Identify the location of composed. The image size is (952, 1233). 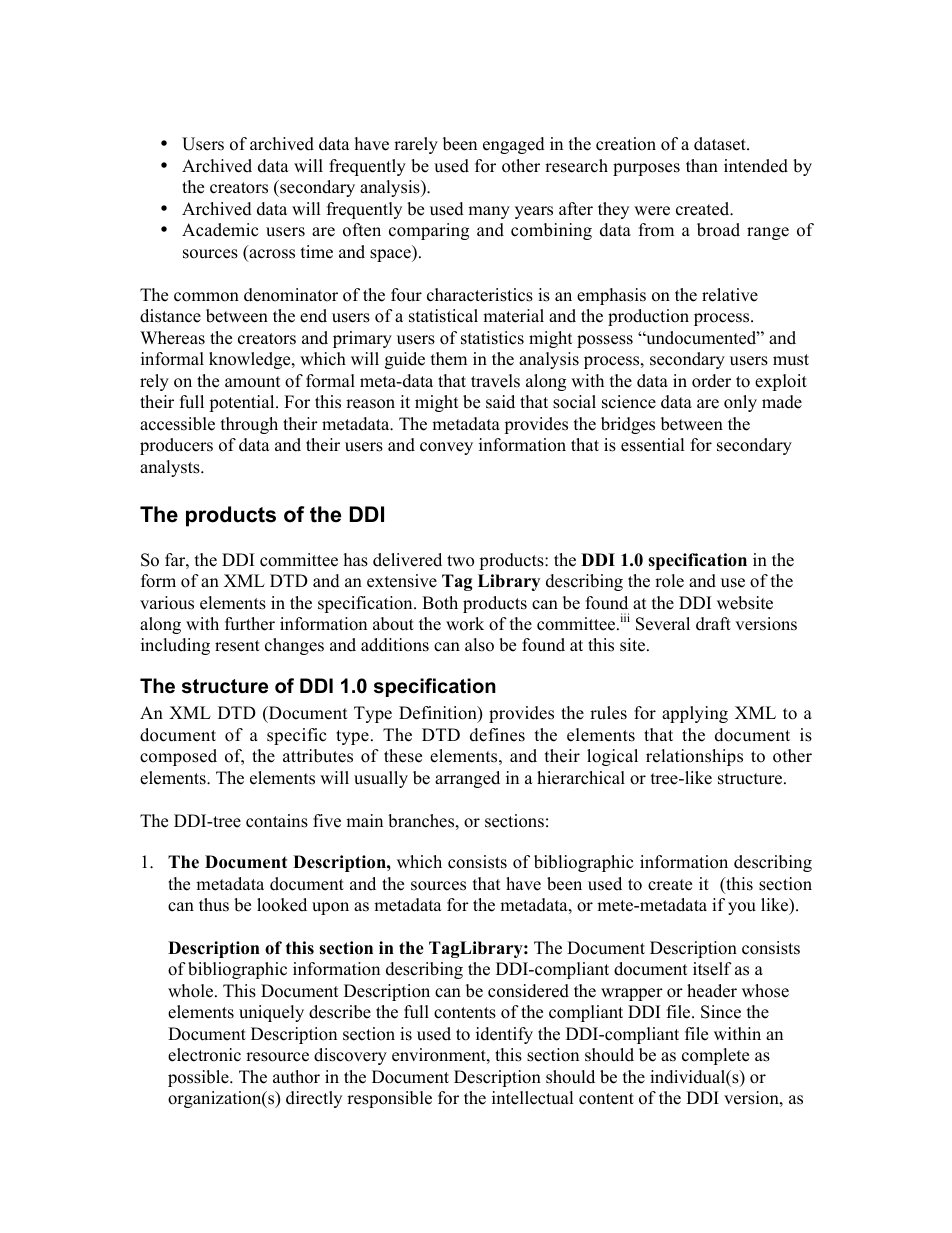
(178, 757).
